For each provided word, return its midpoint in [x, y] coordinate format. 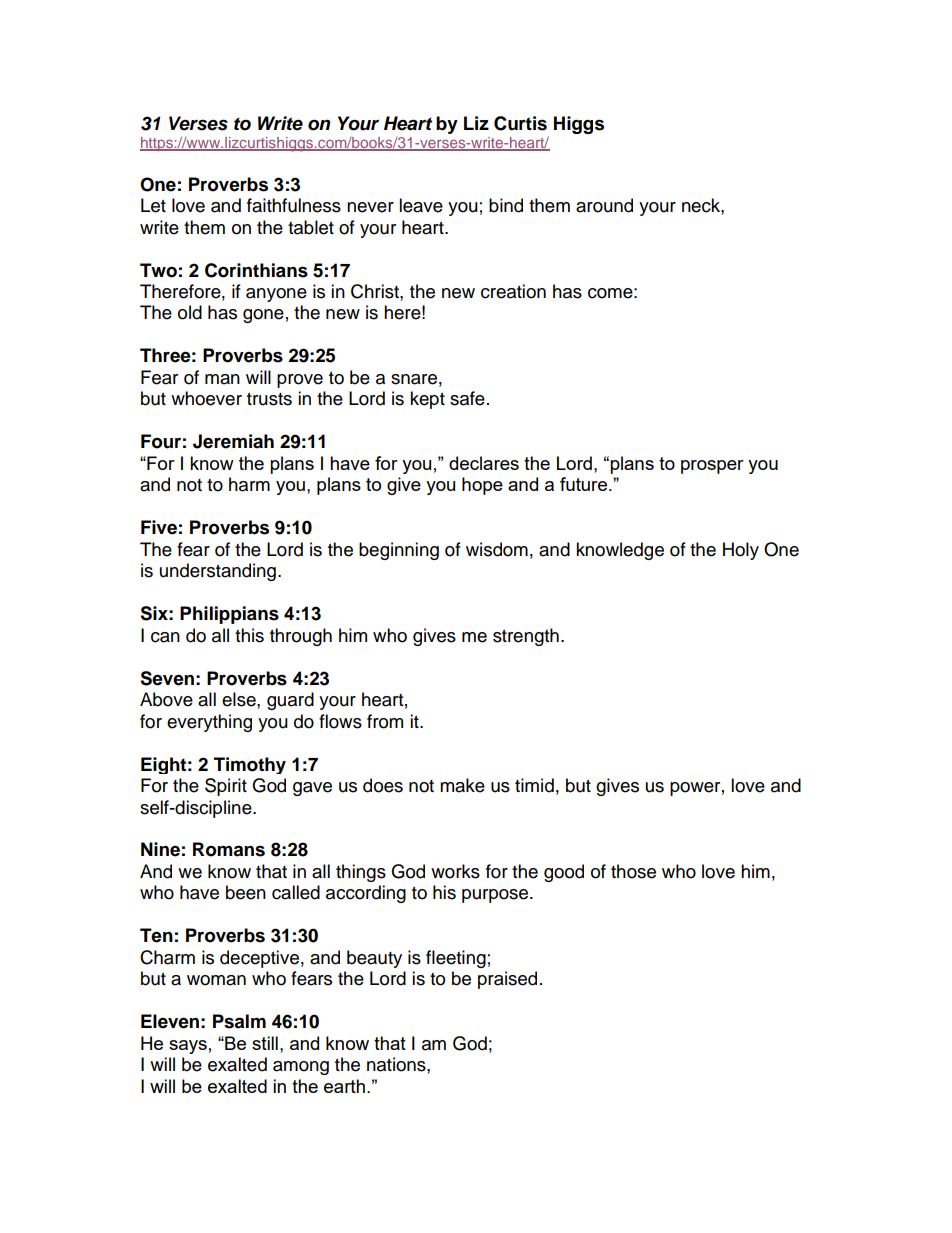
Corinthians [256, 270]
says [188, 1047]
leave [421, 205]
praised [507, 980]
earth [344, 1086]
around [604, 205]
